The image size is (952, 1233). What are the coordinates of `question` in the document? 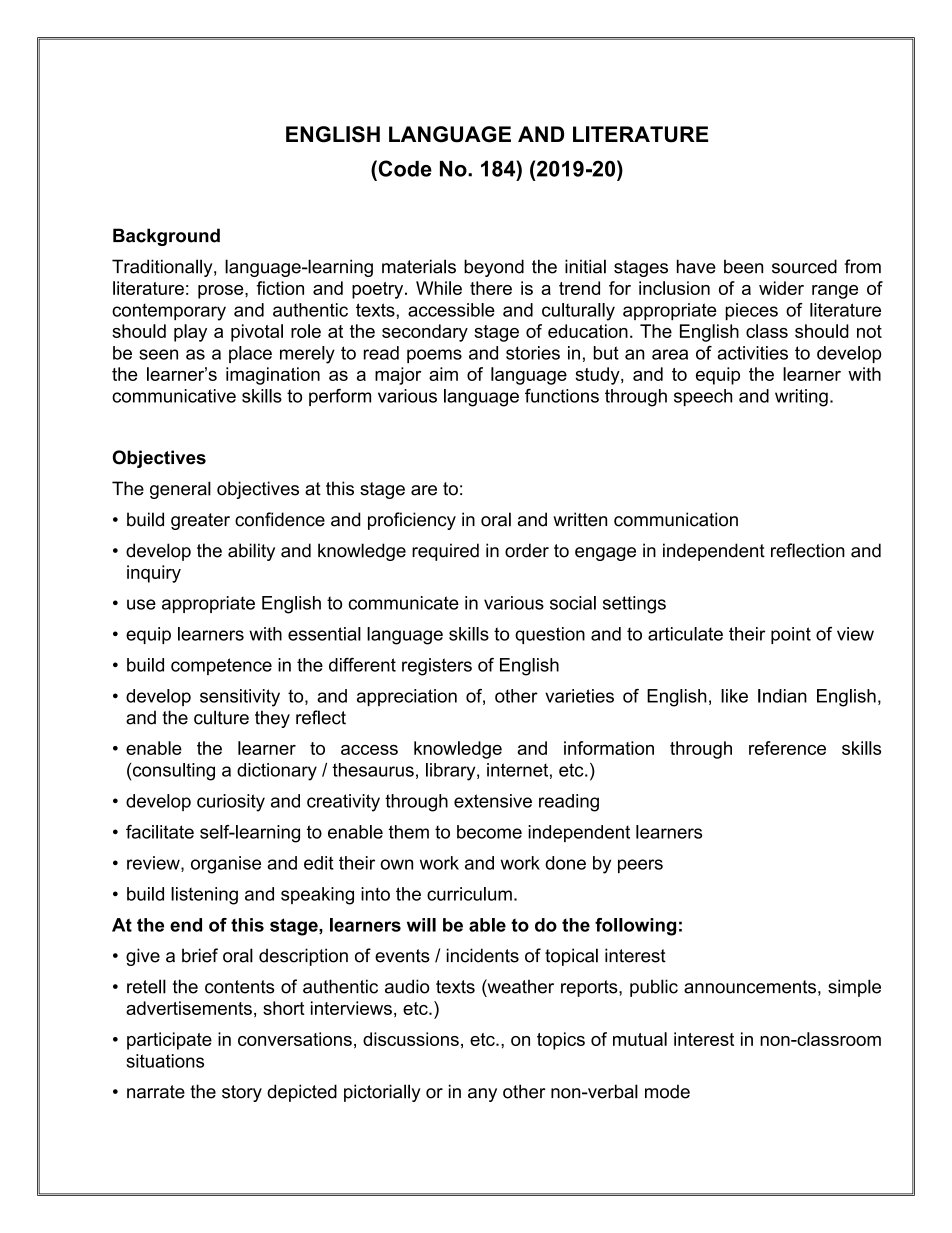 It's located at (550, 635).
